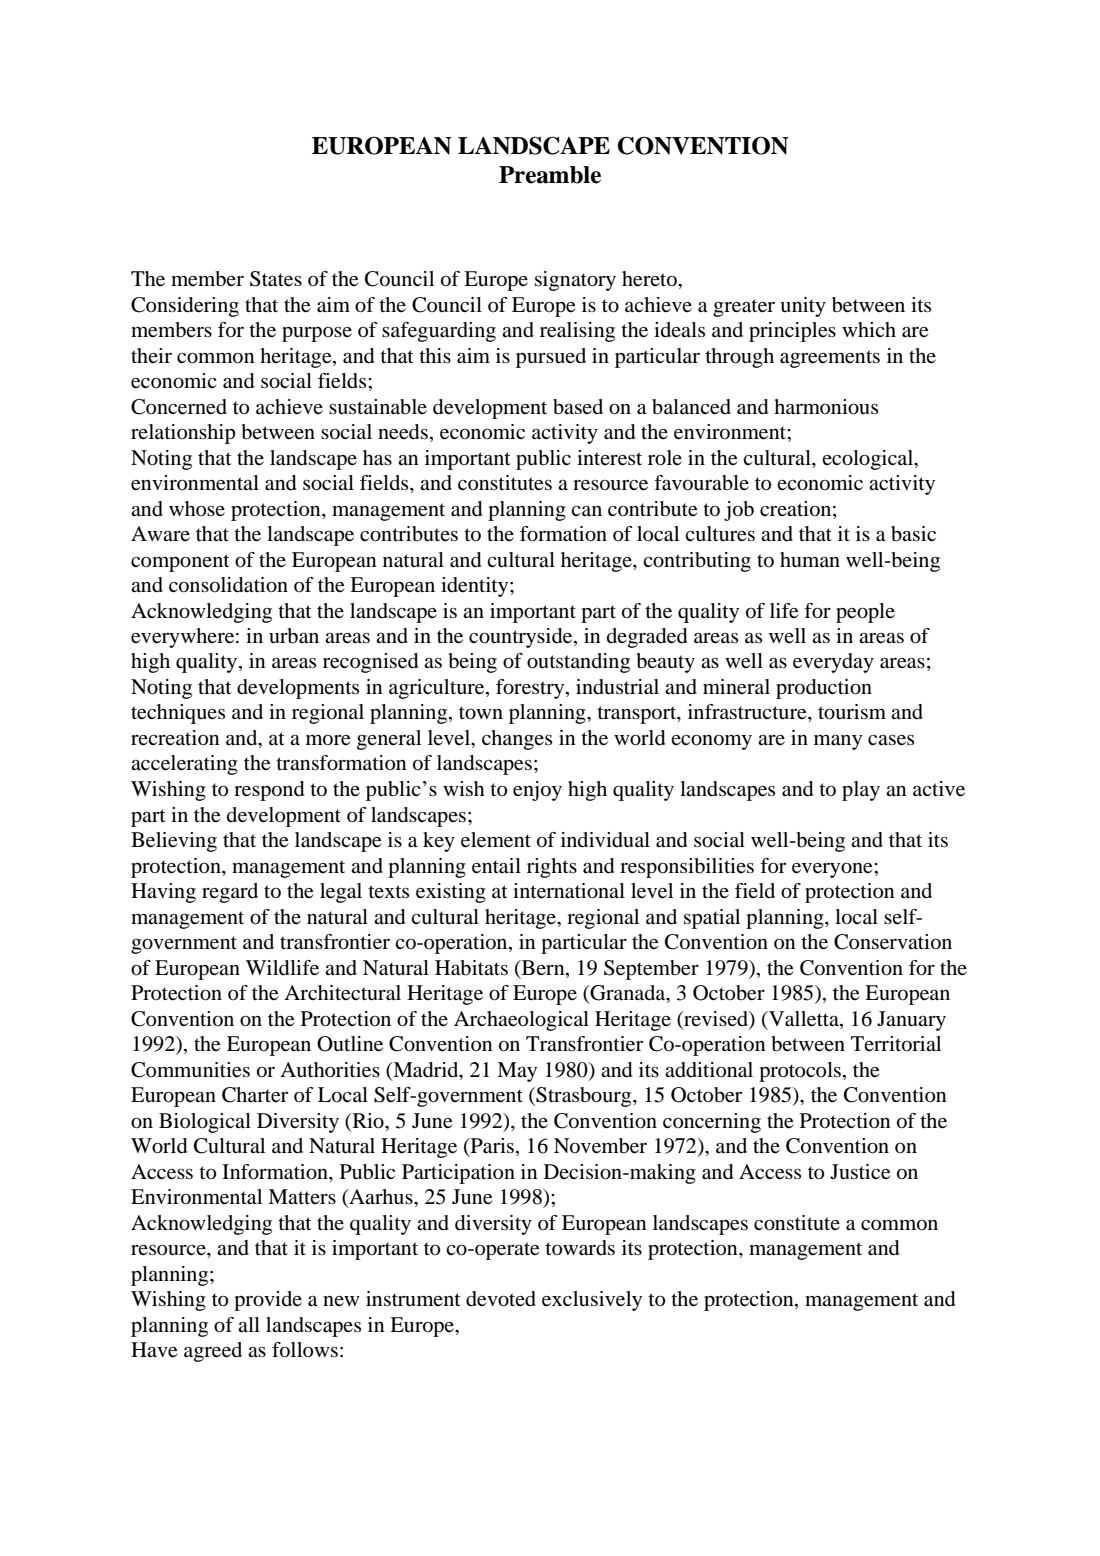 This screenshot has height=1556, width=1100. What do you see at coordinates (838, 742) in the screenshot?
I see `many` at bounding box center [838, 742].
